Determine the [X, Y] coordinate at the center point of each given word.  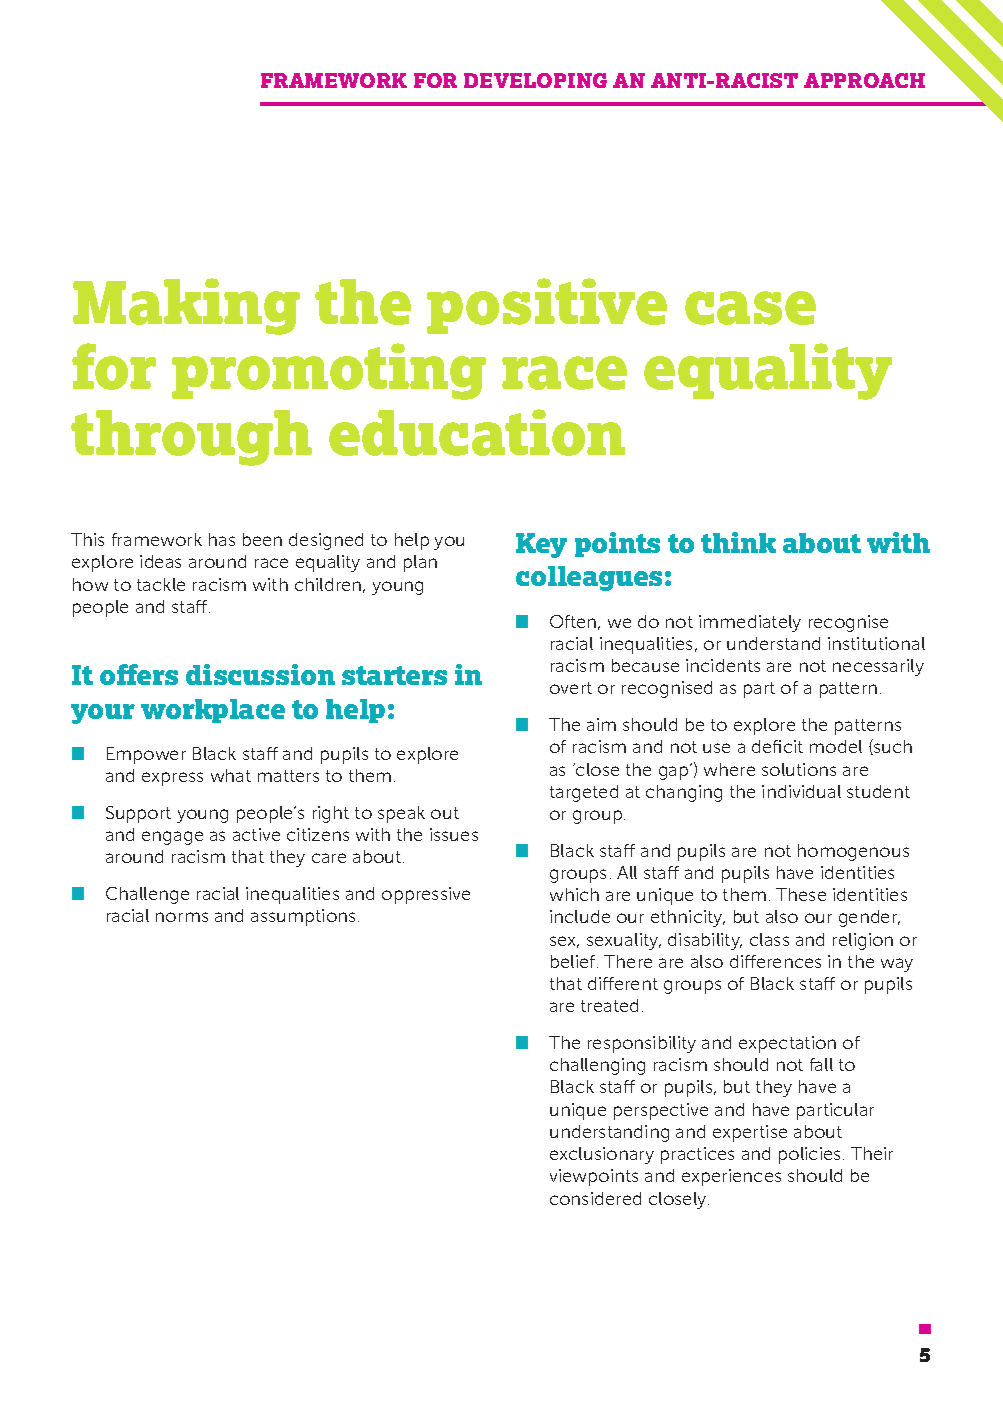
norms [182, 917]
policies [811, 1155]
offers [139, 674]
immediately [750, 623]
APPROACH [864, 80]
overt [571, 688]
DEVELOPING [535, 80]
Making [186, 306]
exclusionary [602, 1155]
